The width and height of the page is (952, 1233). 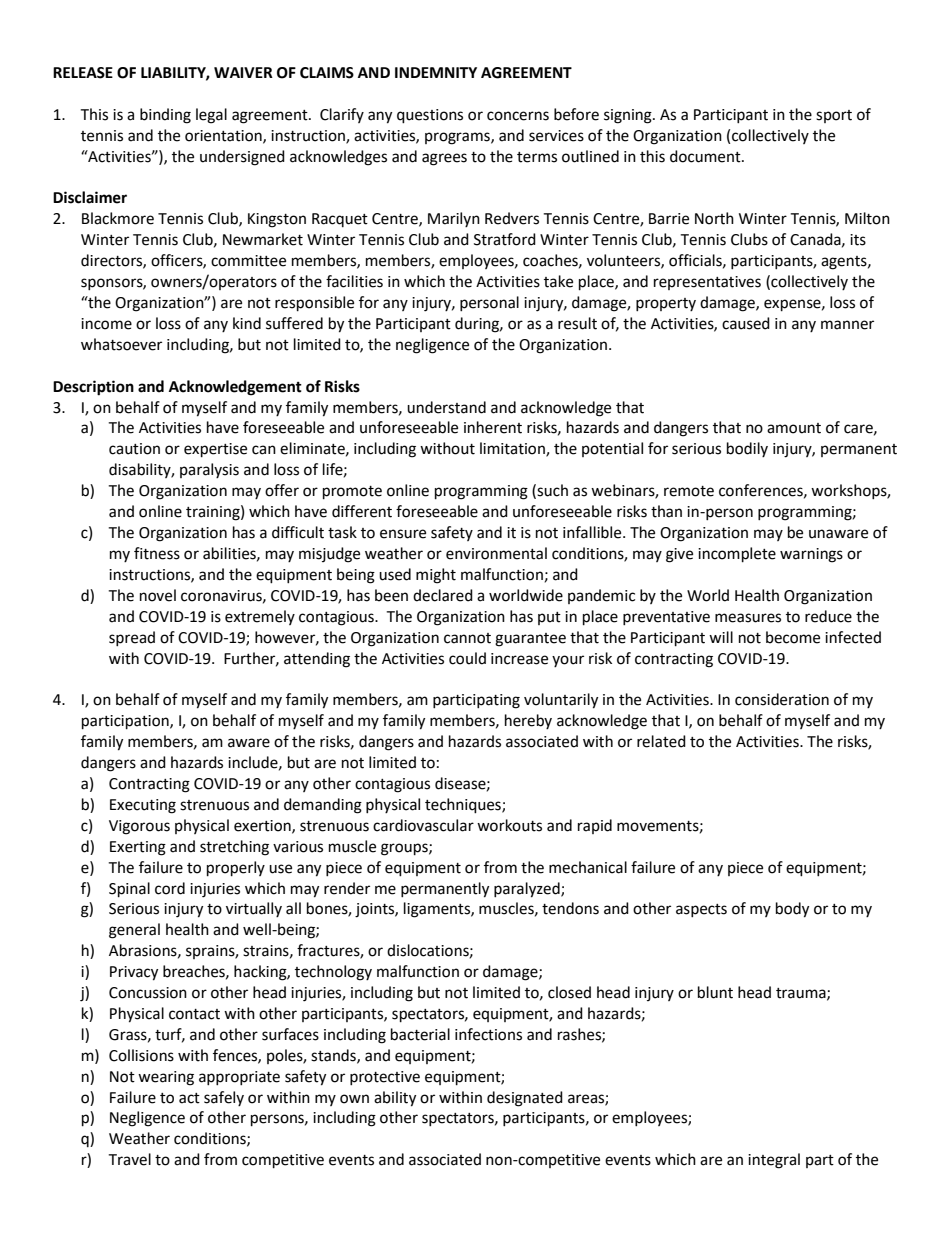 What do you see at coordinates (792, 910) in the page?
I see `body` at bounding box center [792, 910].
